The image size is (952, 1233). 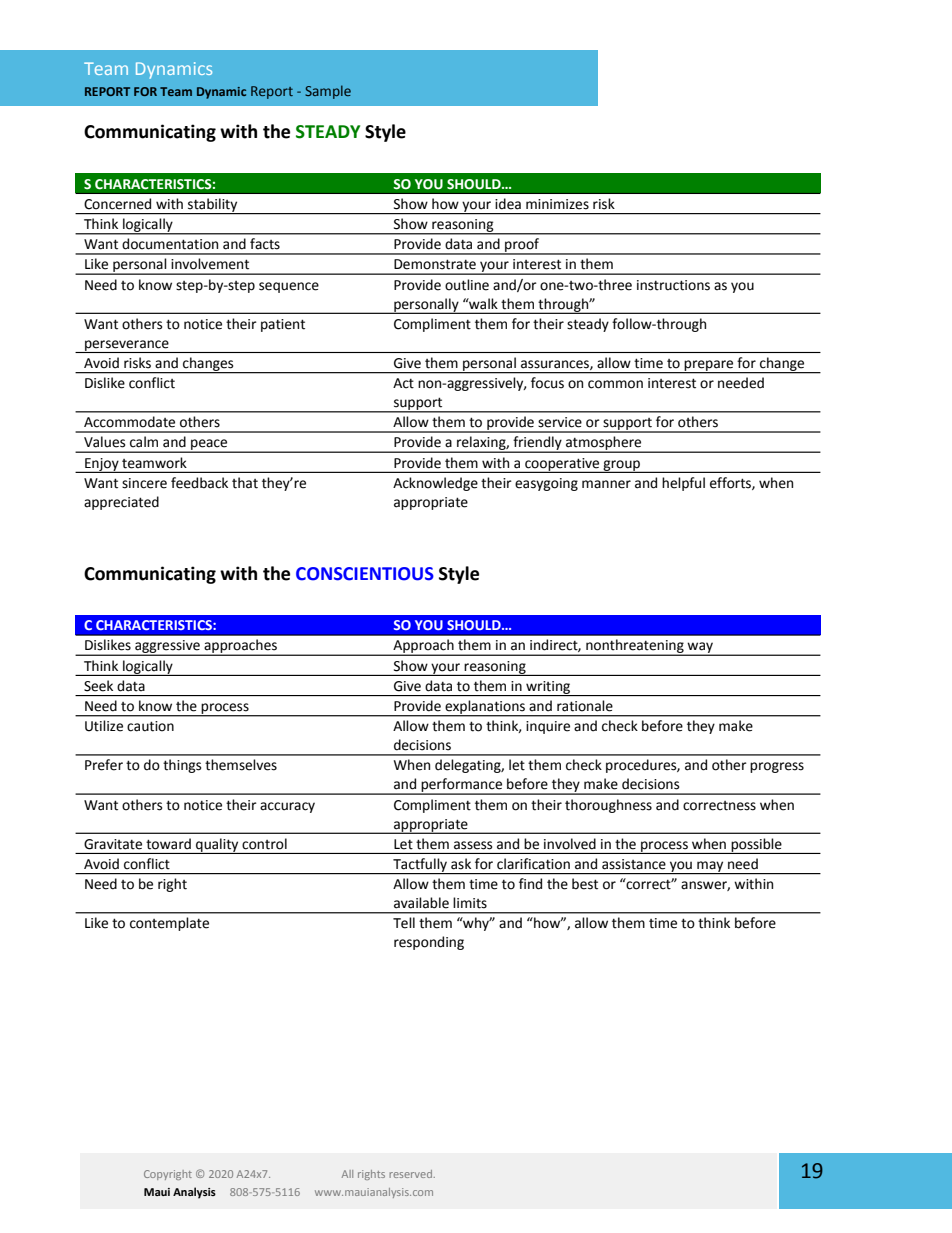 What do you see at coordinates (98, 686) in the screenshot?
I see `Seek` at bounding box center [98, 686].
